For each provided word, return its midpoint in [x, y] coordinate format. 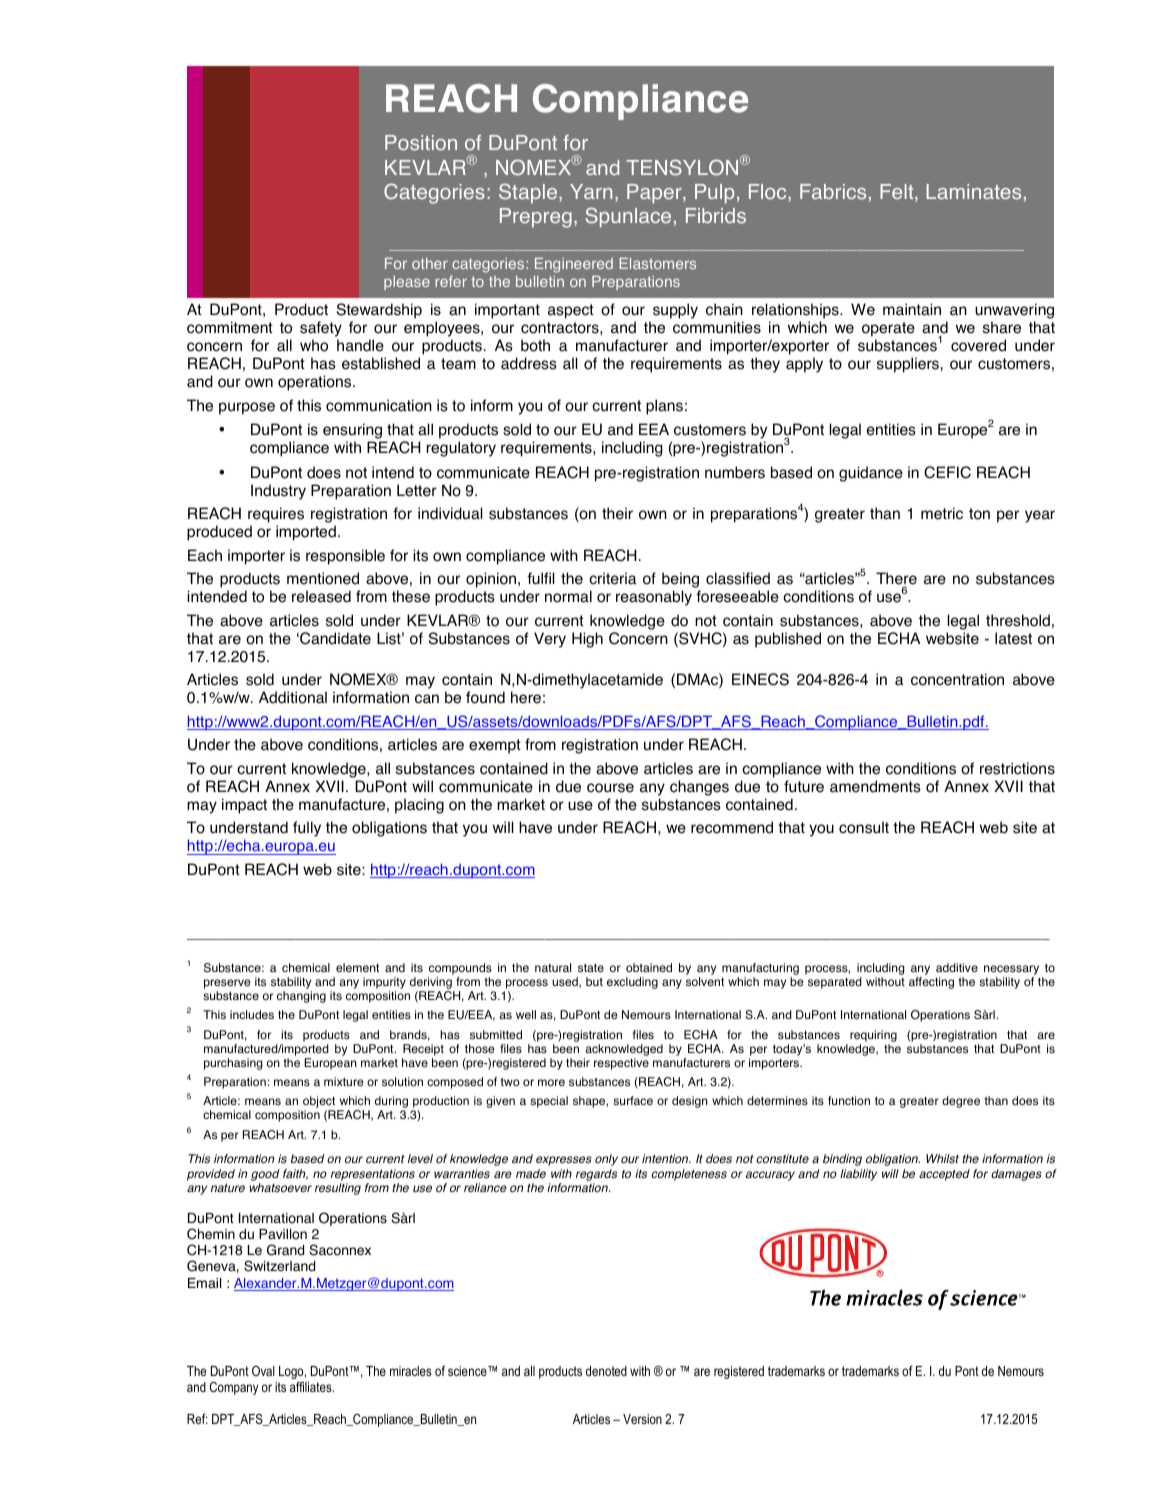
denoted [606, 1371]
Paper [655, 194]
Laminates [973, 192]
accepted [944, 1175]
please [407, 283]
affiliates [312, 1387]
